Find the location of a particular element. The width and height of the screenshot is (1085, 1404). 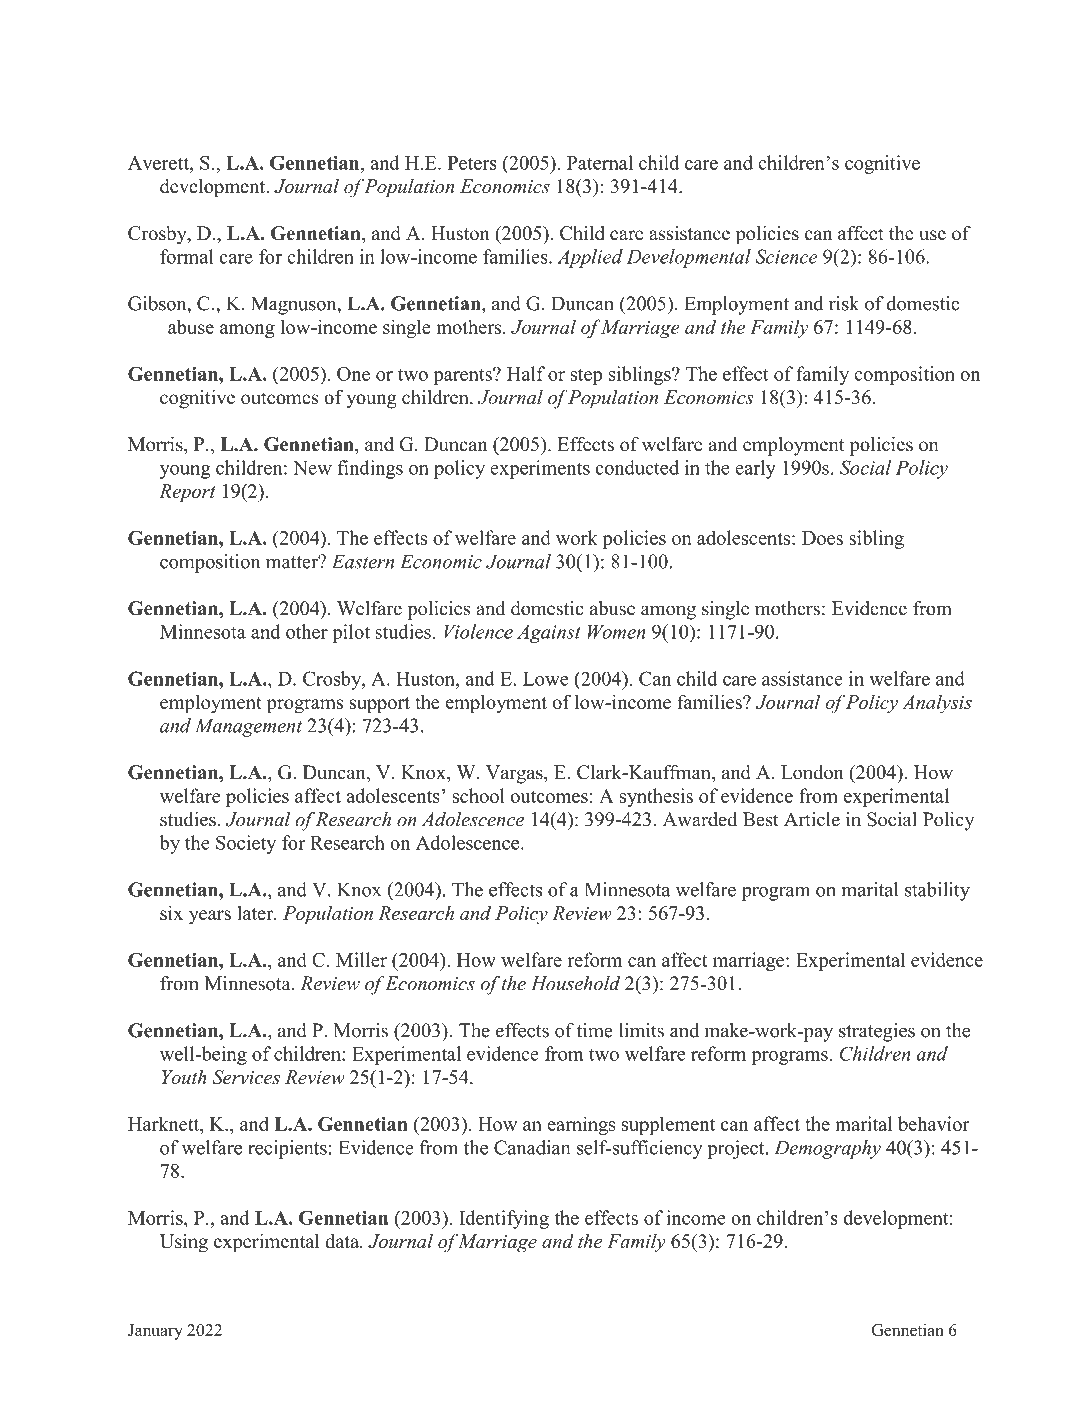

strategies is located at coordinates (877, 1032).
